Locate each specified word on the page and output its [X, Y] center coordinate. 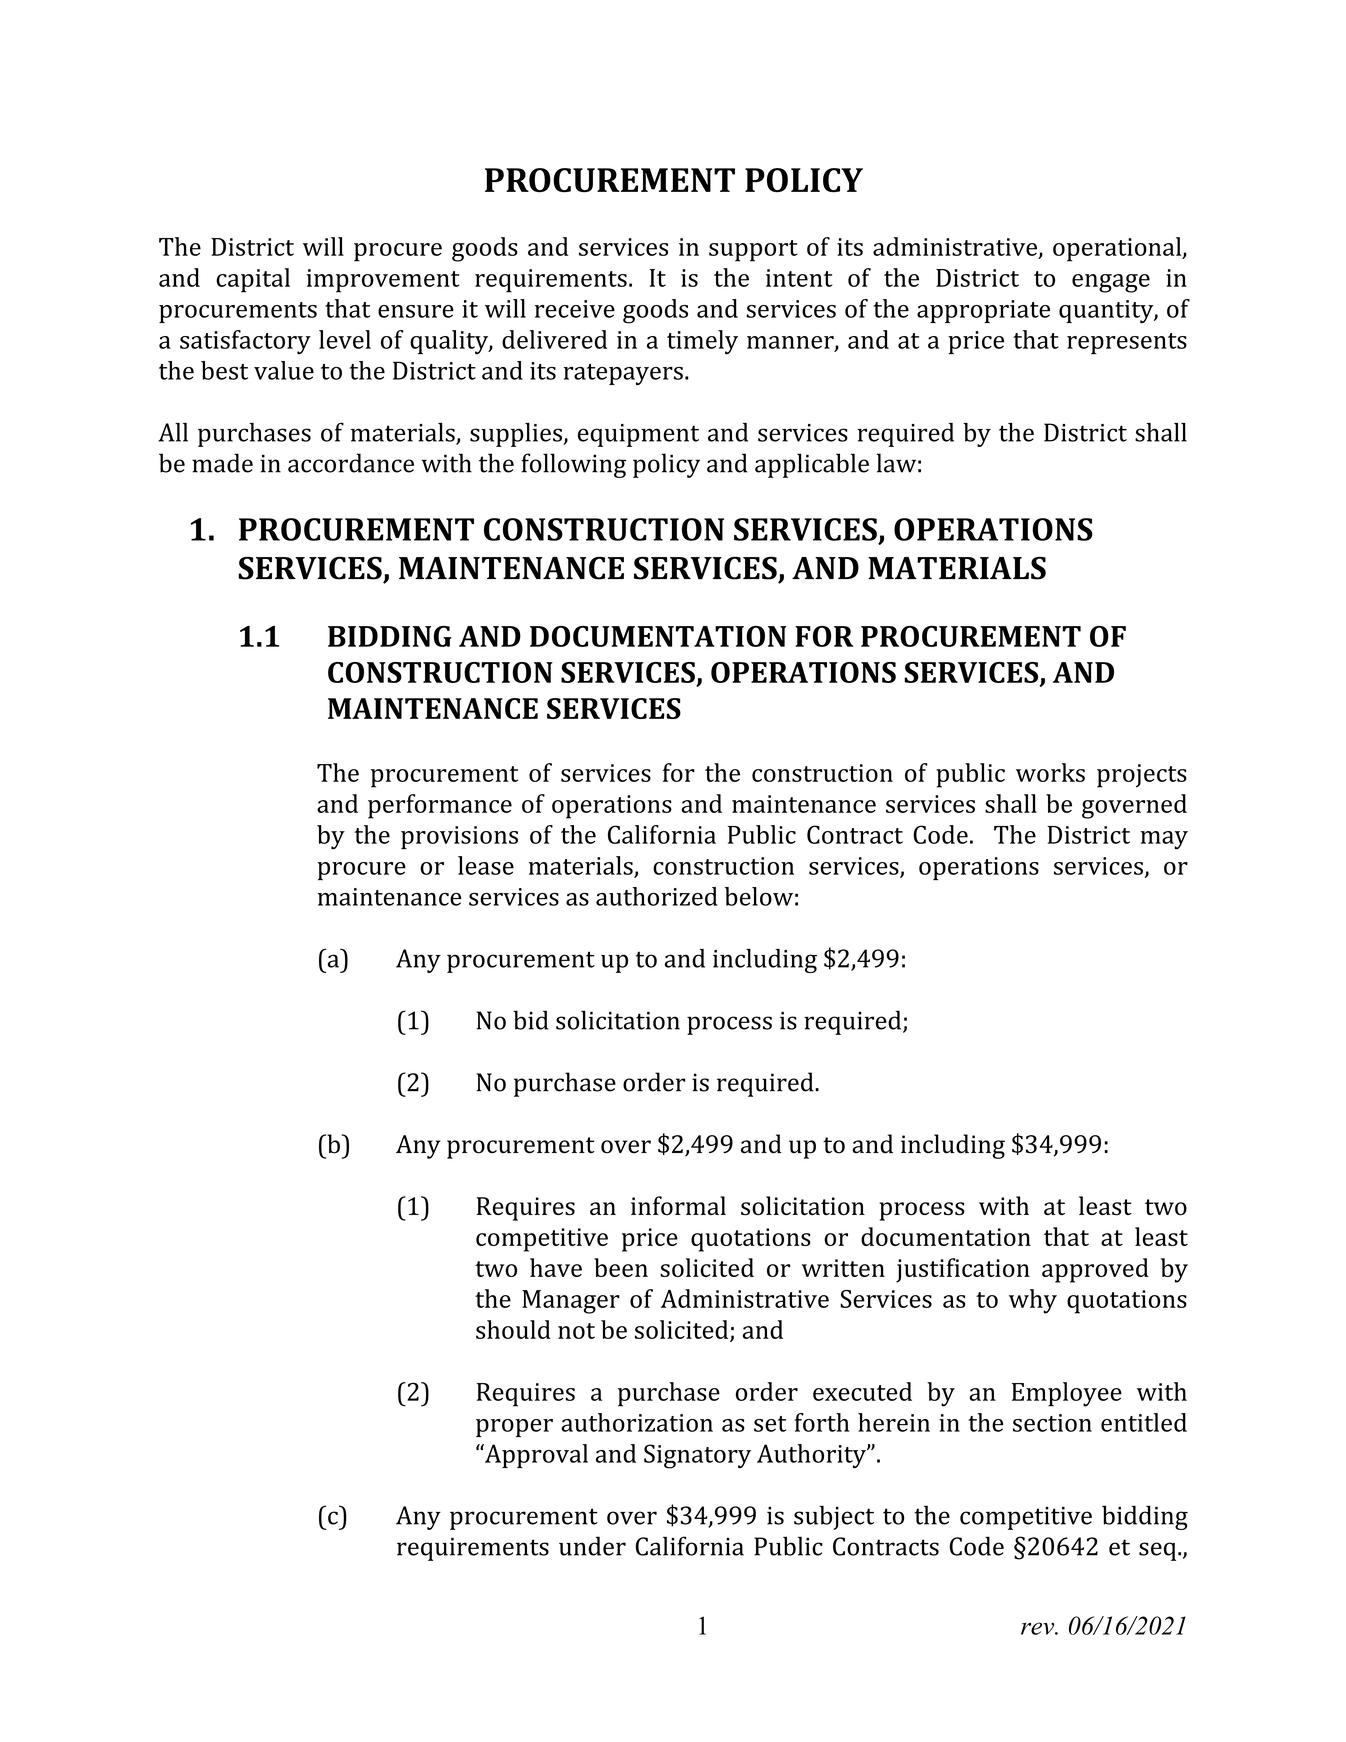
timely [702, 342]
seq [1159, 1551]
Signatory [697, 1456]
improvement [383, 281]
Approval [535, 1456]
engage [1111, 283]
